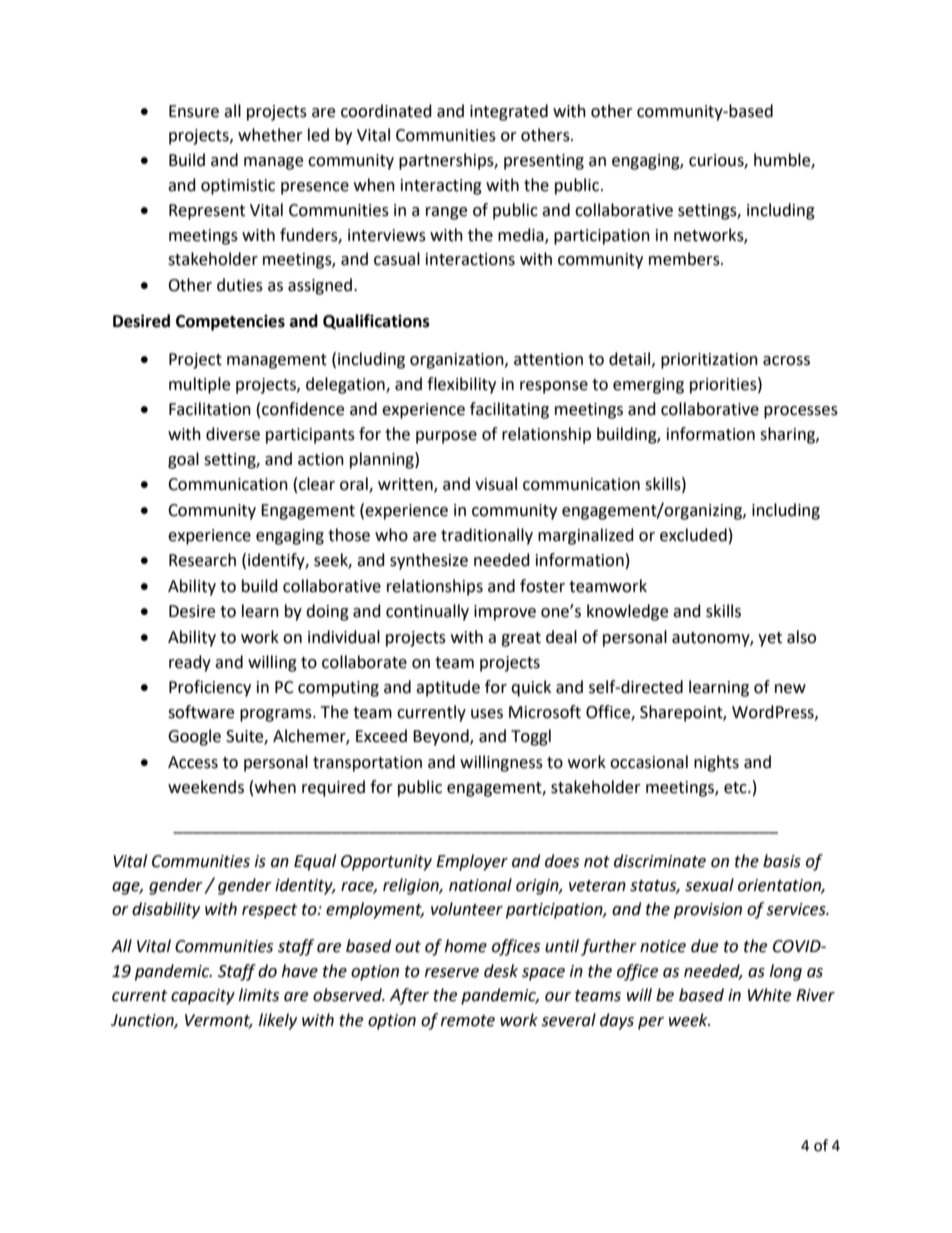 The width and height of the image is (952, 1233). Describe the element at coordinates (788, 435) in the image. I see `sharing` at that location.
